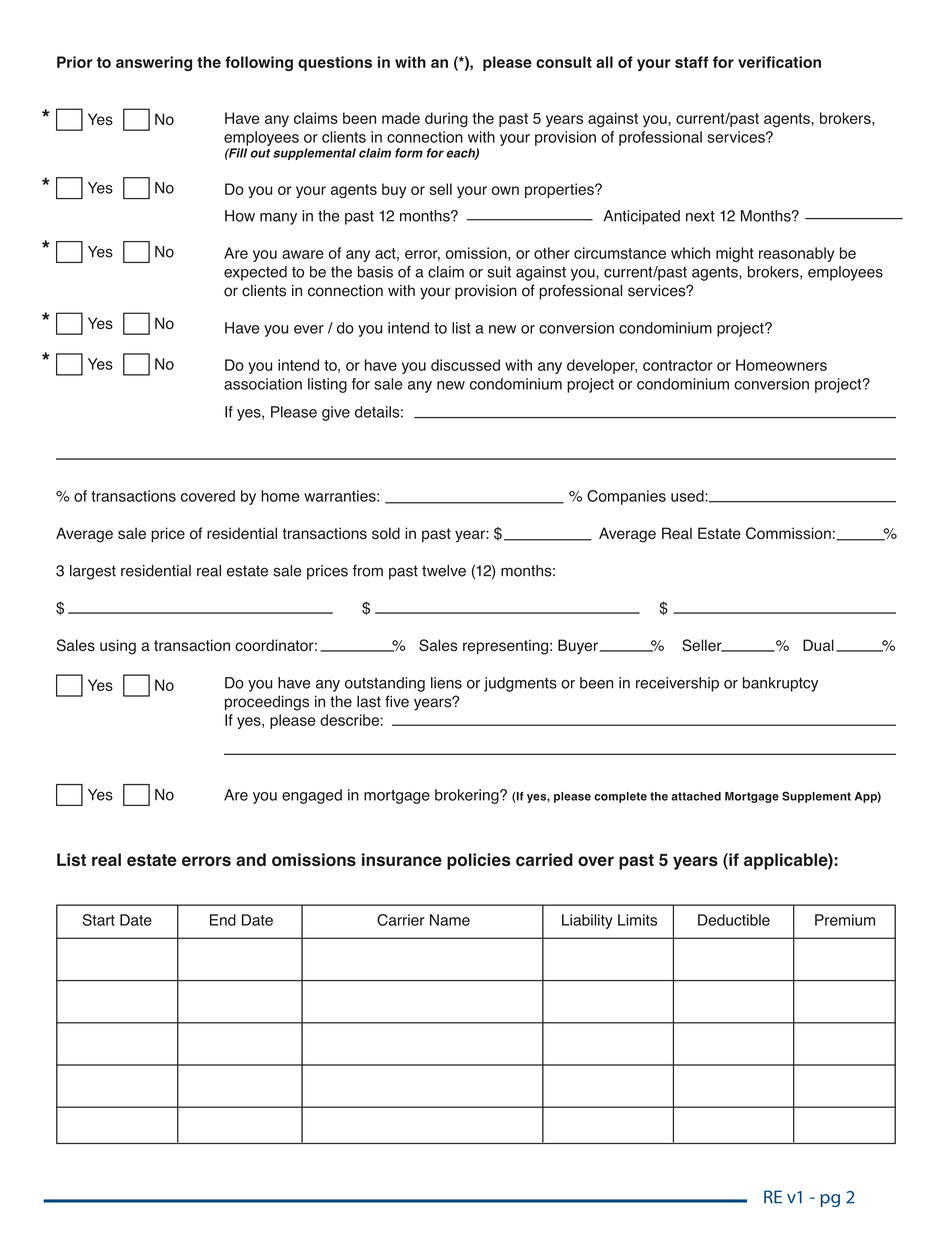 The width and height of the document is (952, 1233). Describe the element at coordinates (779, 62) in the document. I see `verification` at that location.
